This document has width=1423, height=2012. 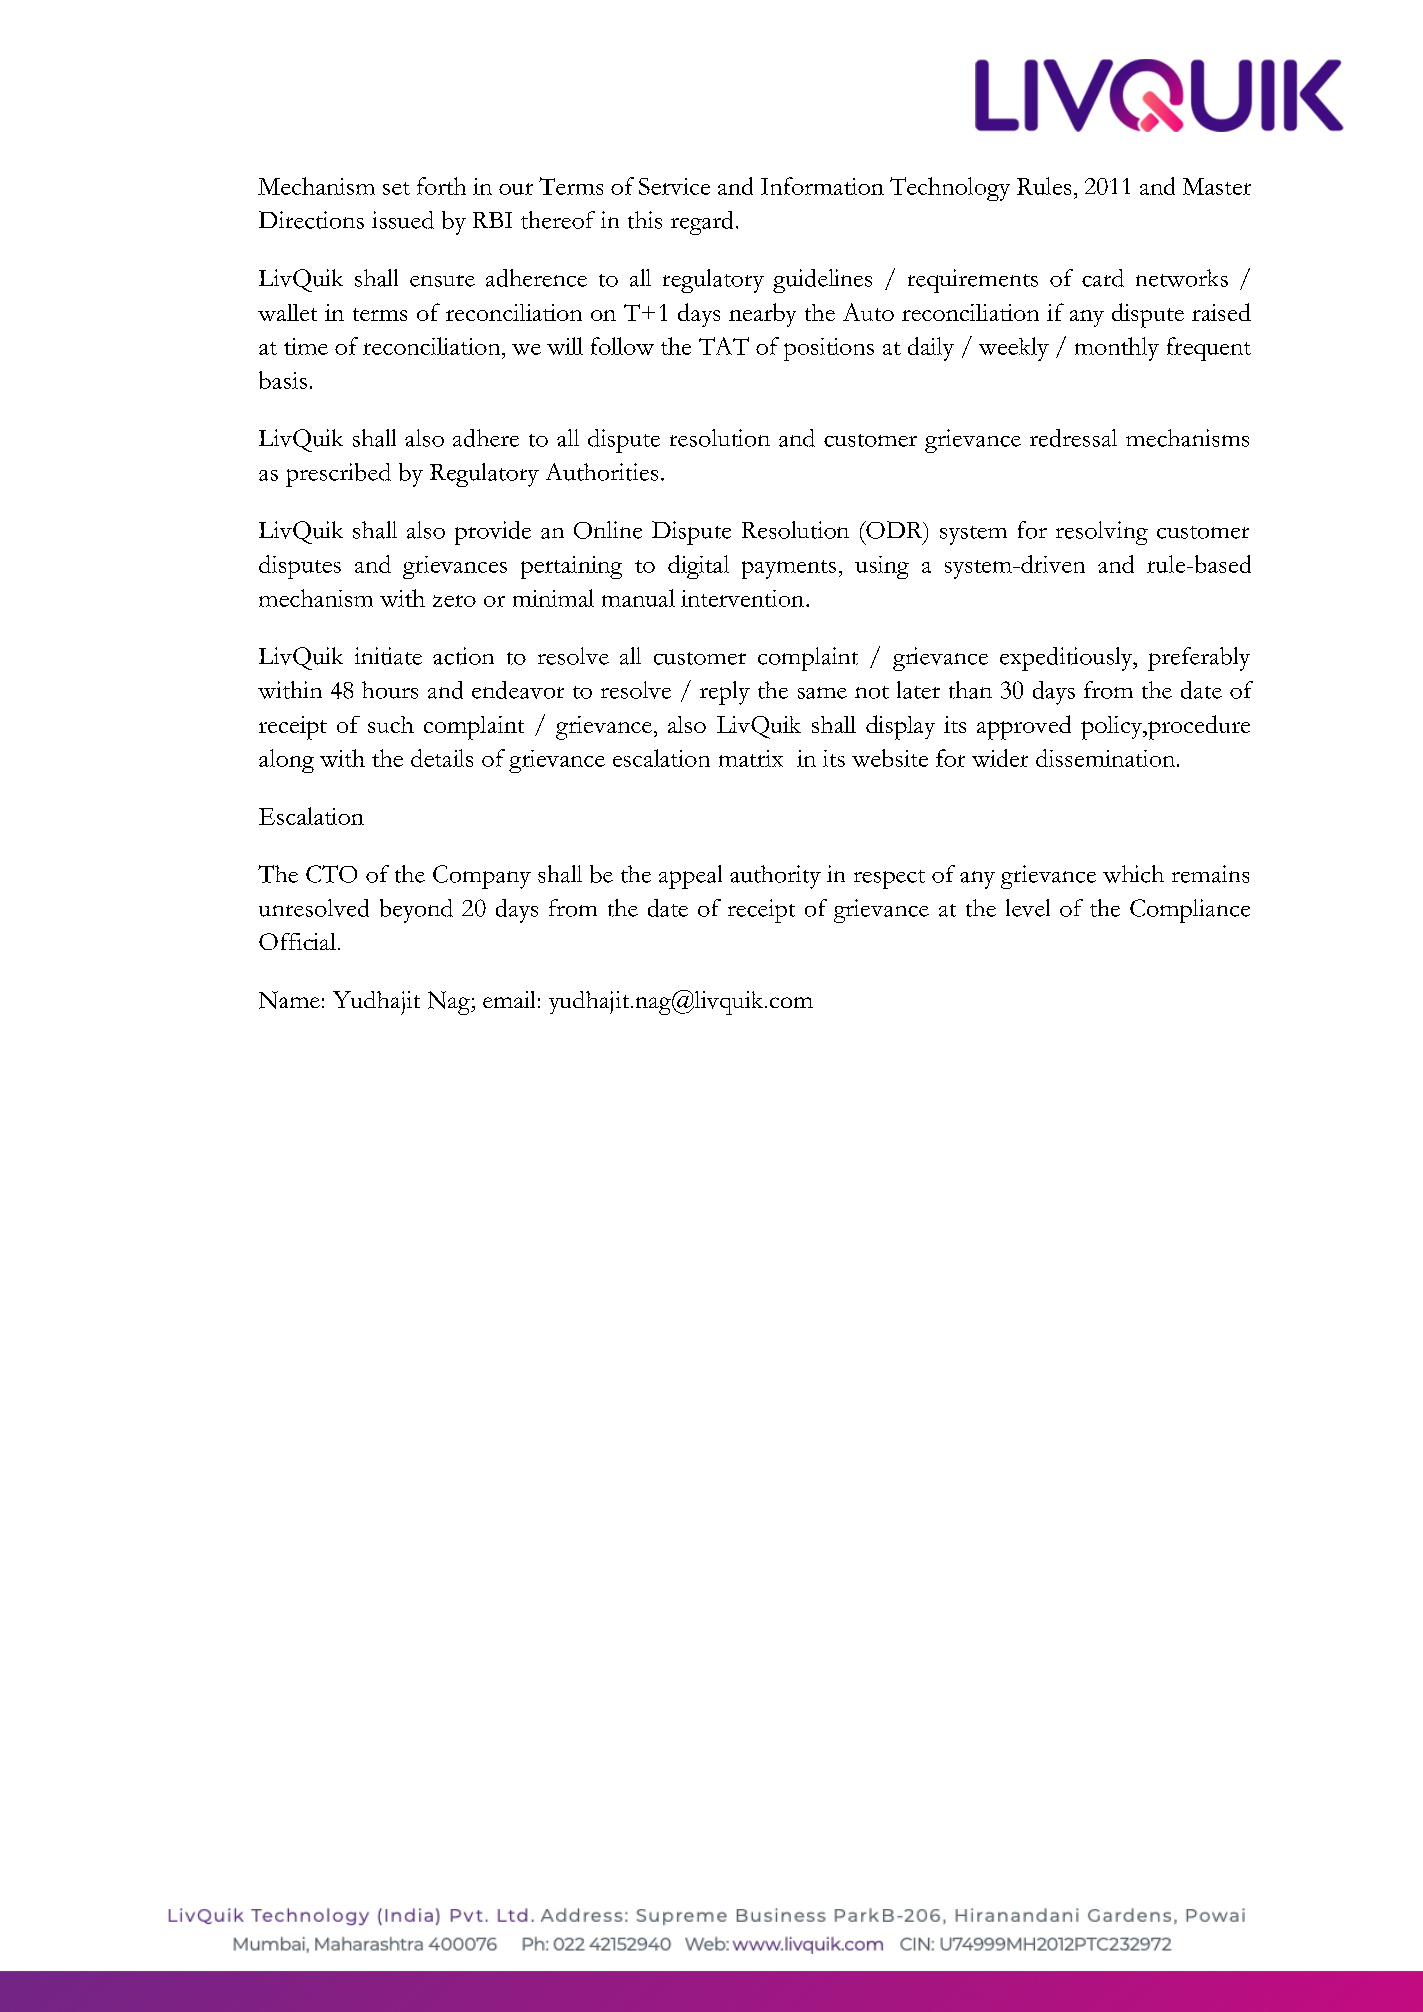 What do you see at coordinates (1217, 186) in the document?
I see `Master` at bounding box center [1217, 186].
